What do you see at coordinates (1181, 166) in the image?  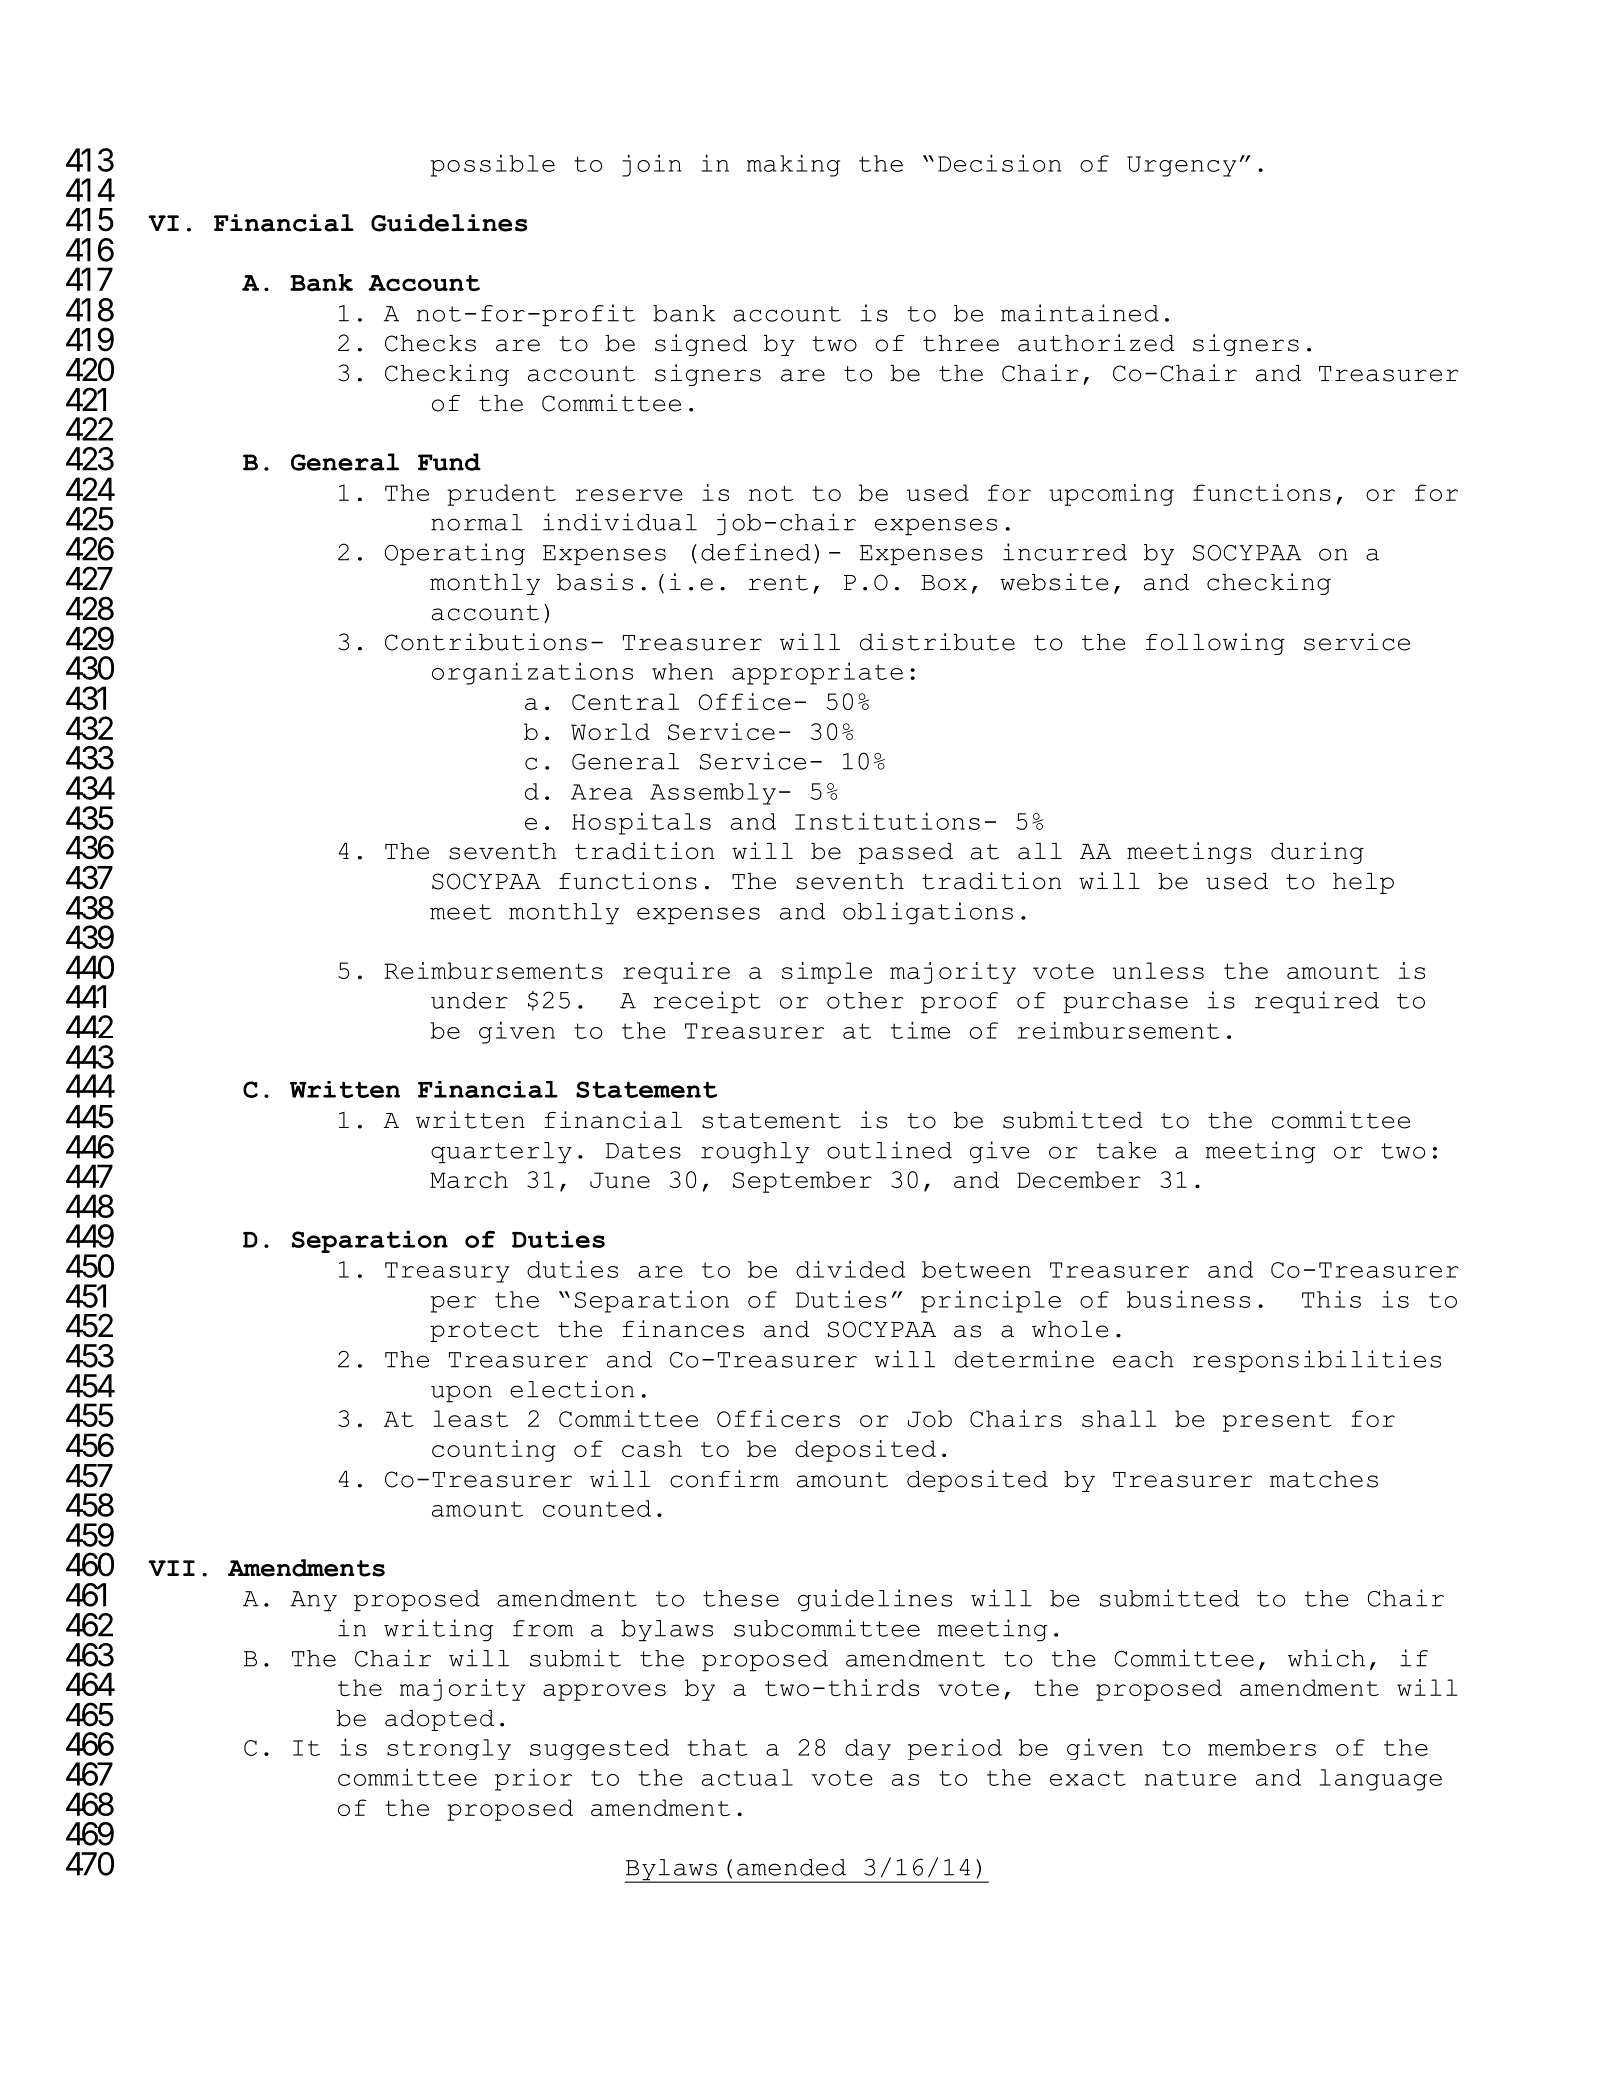 I see `Urgency` at bounding box center [1181, 166].
